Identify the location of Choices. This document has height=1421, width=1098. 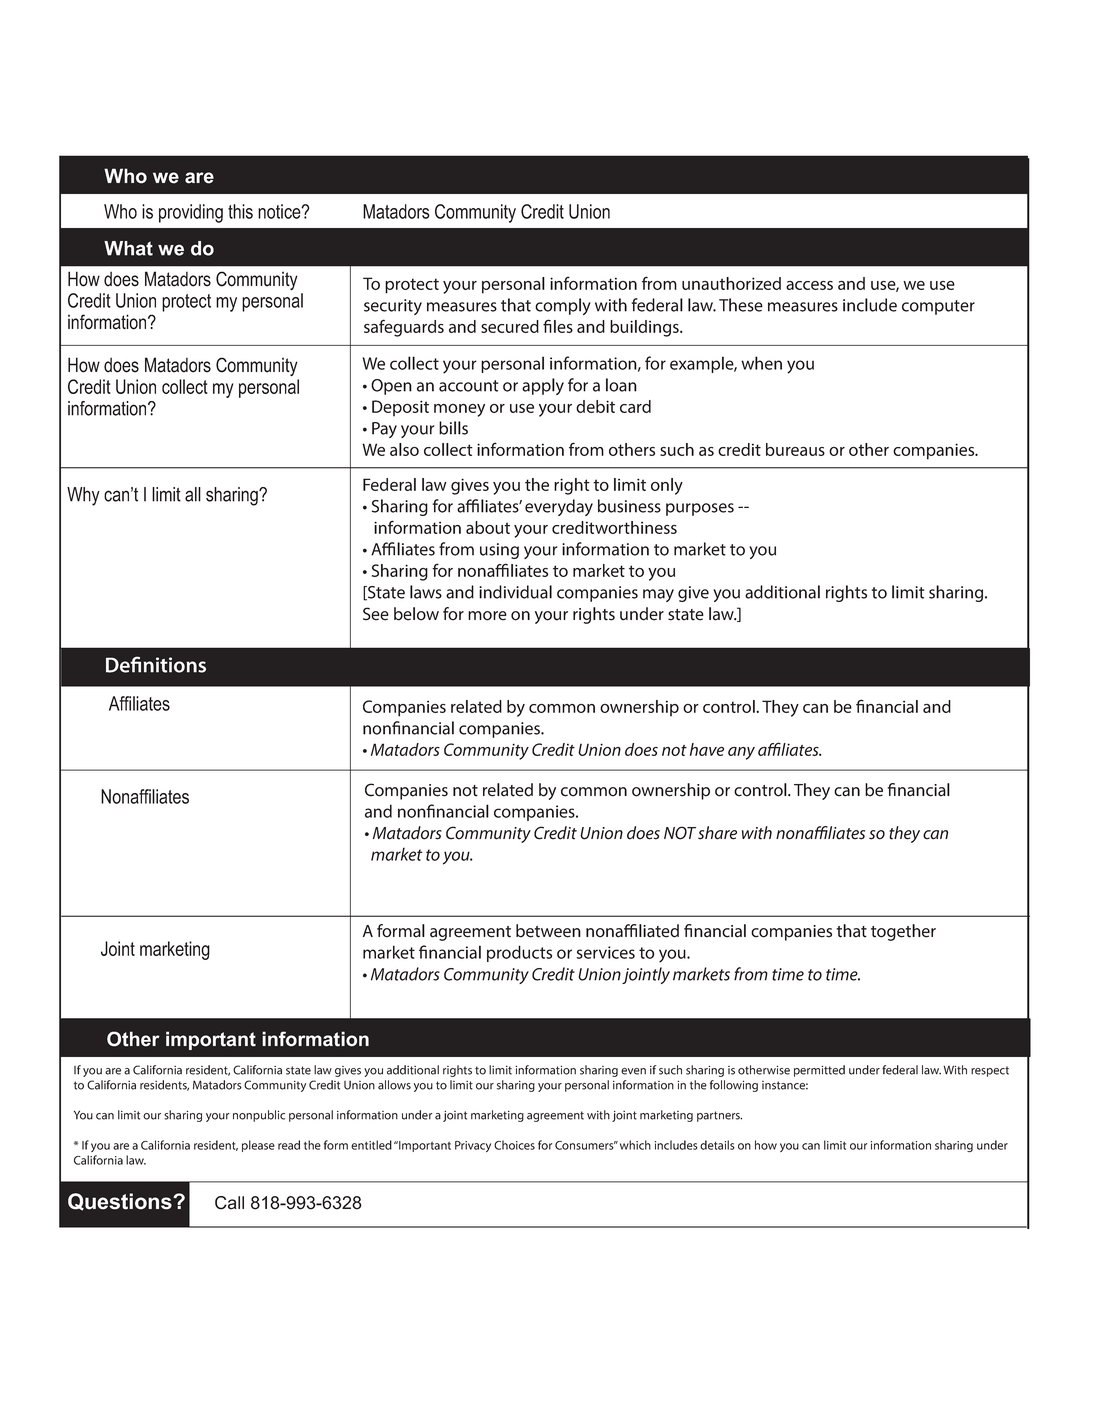
(514, 1145).
